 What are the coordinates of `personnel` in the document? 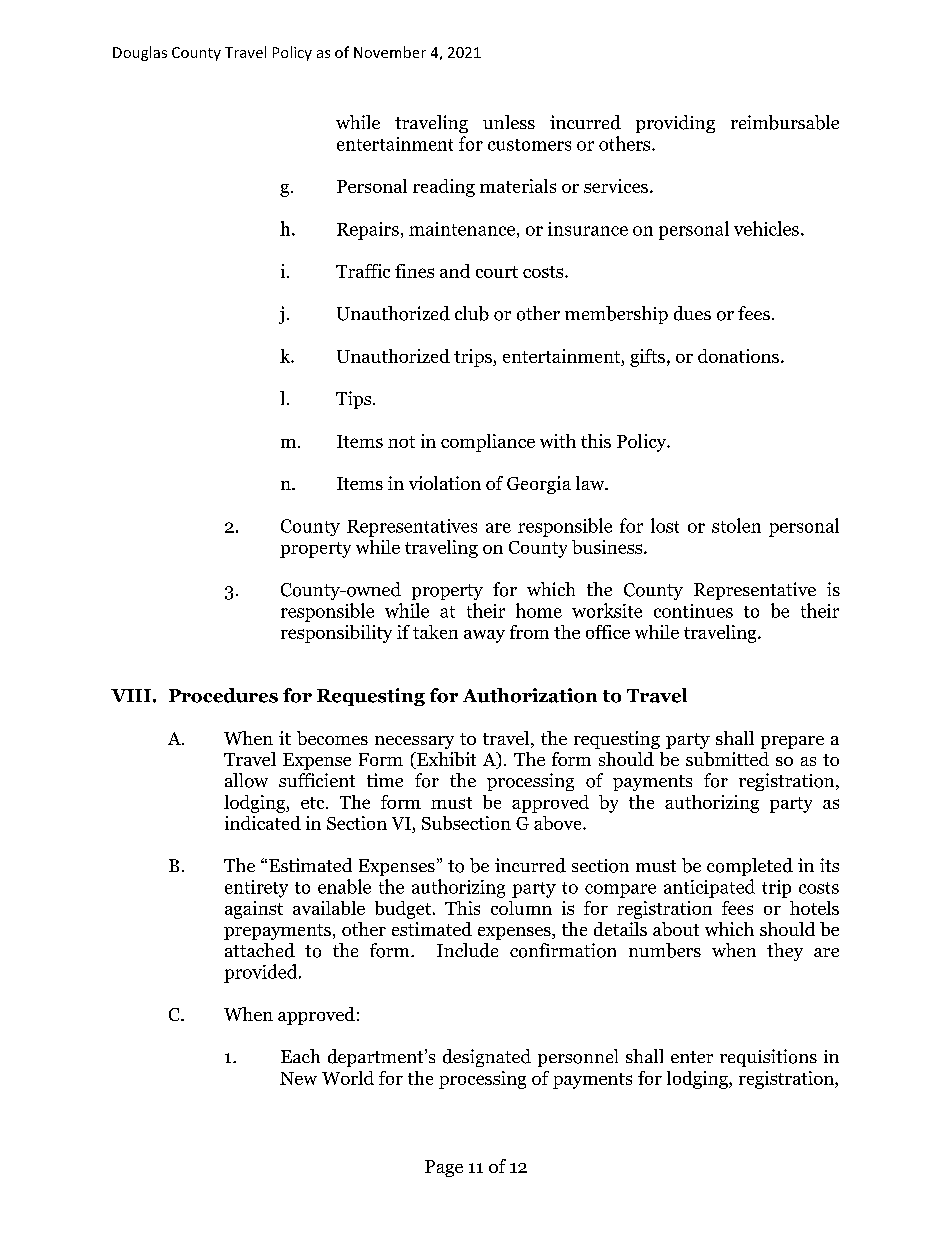 It's located at (578, 1058).
